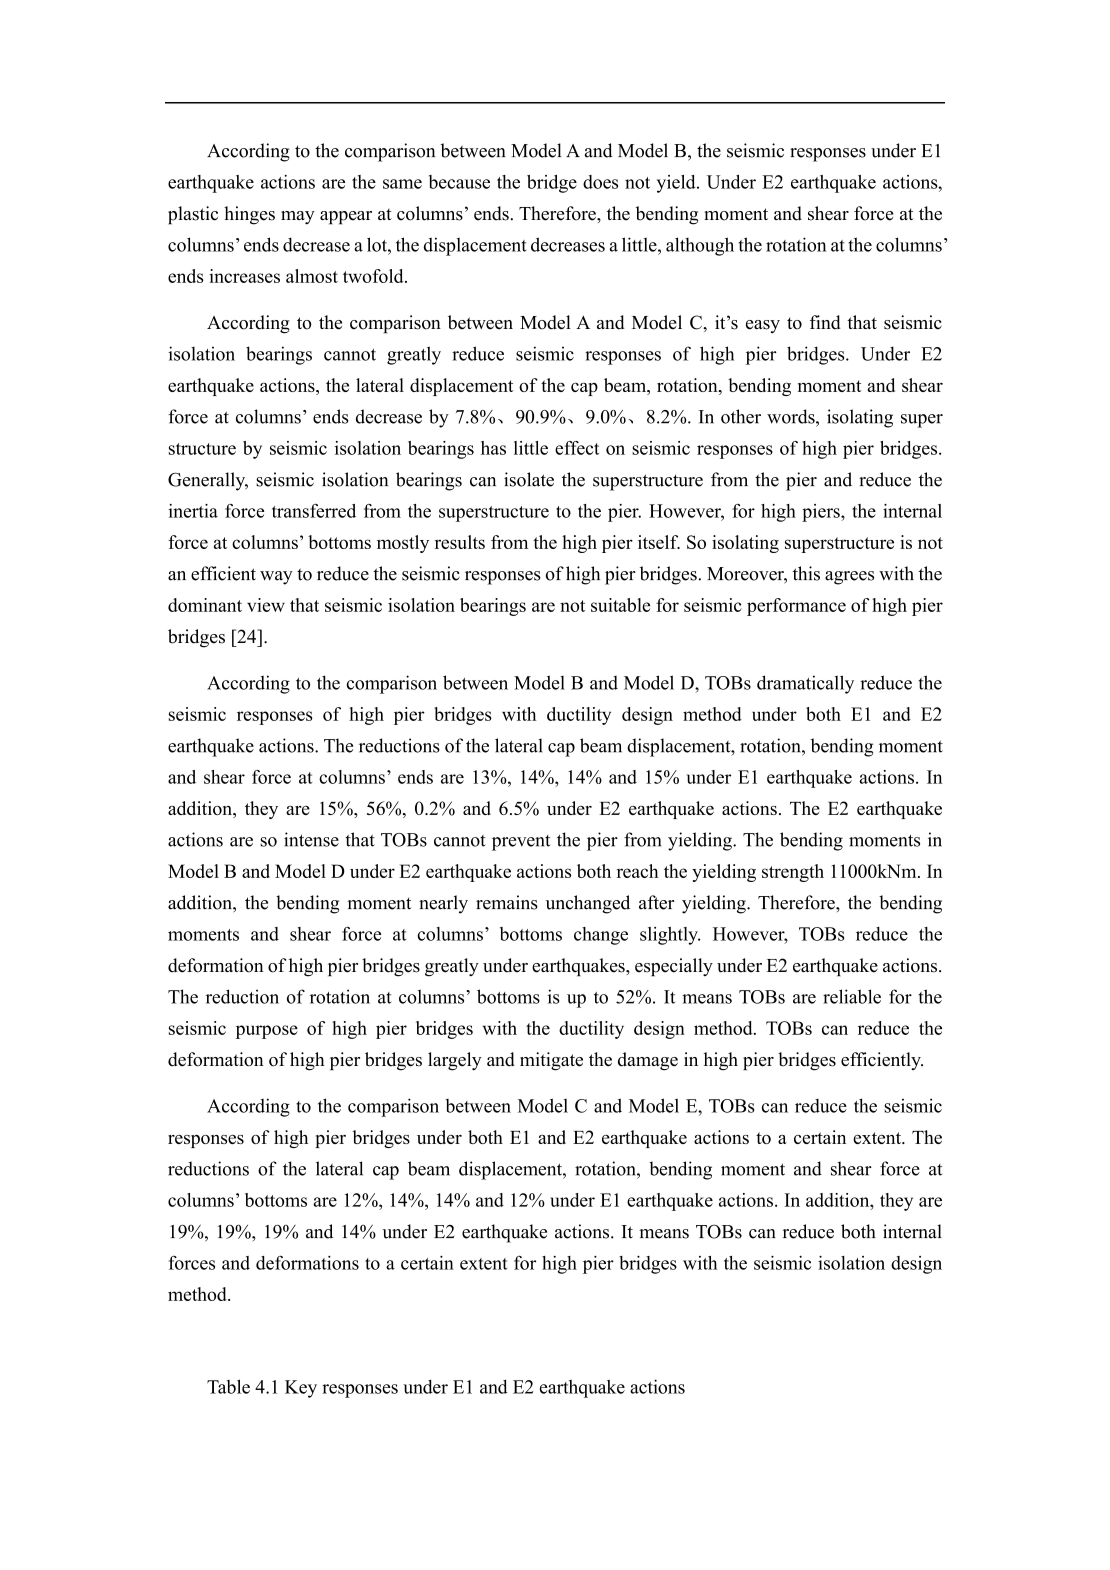 This document has width=1110, height=1570. Describe the element at coordinates (551, 1061) in the document. I see `mitigate` at that location.
